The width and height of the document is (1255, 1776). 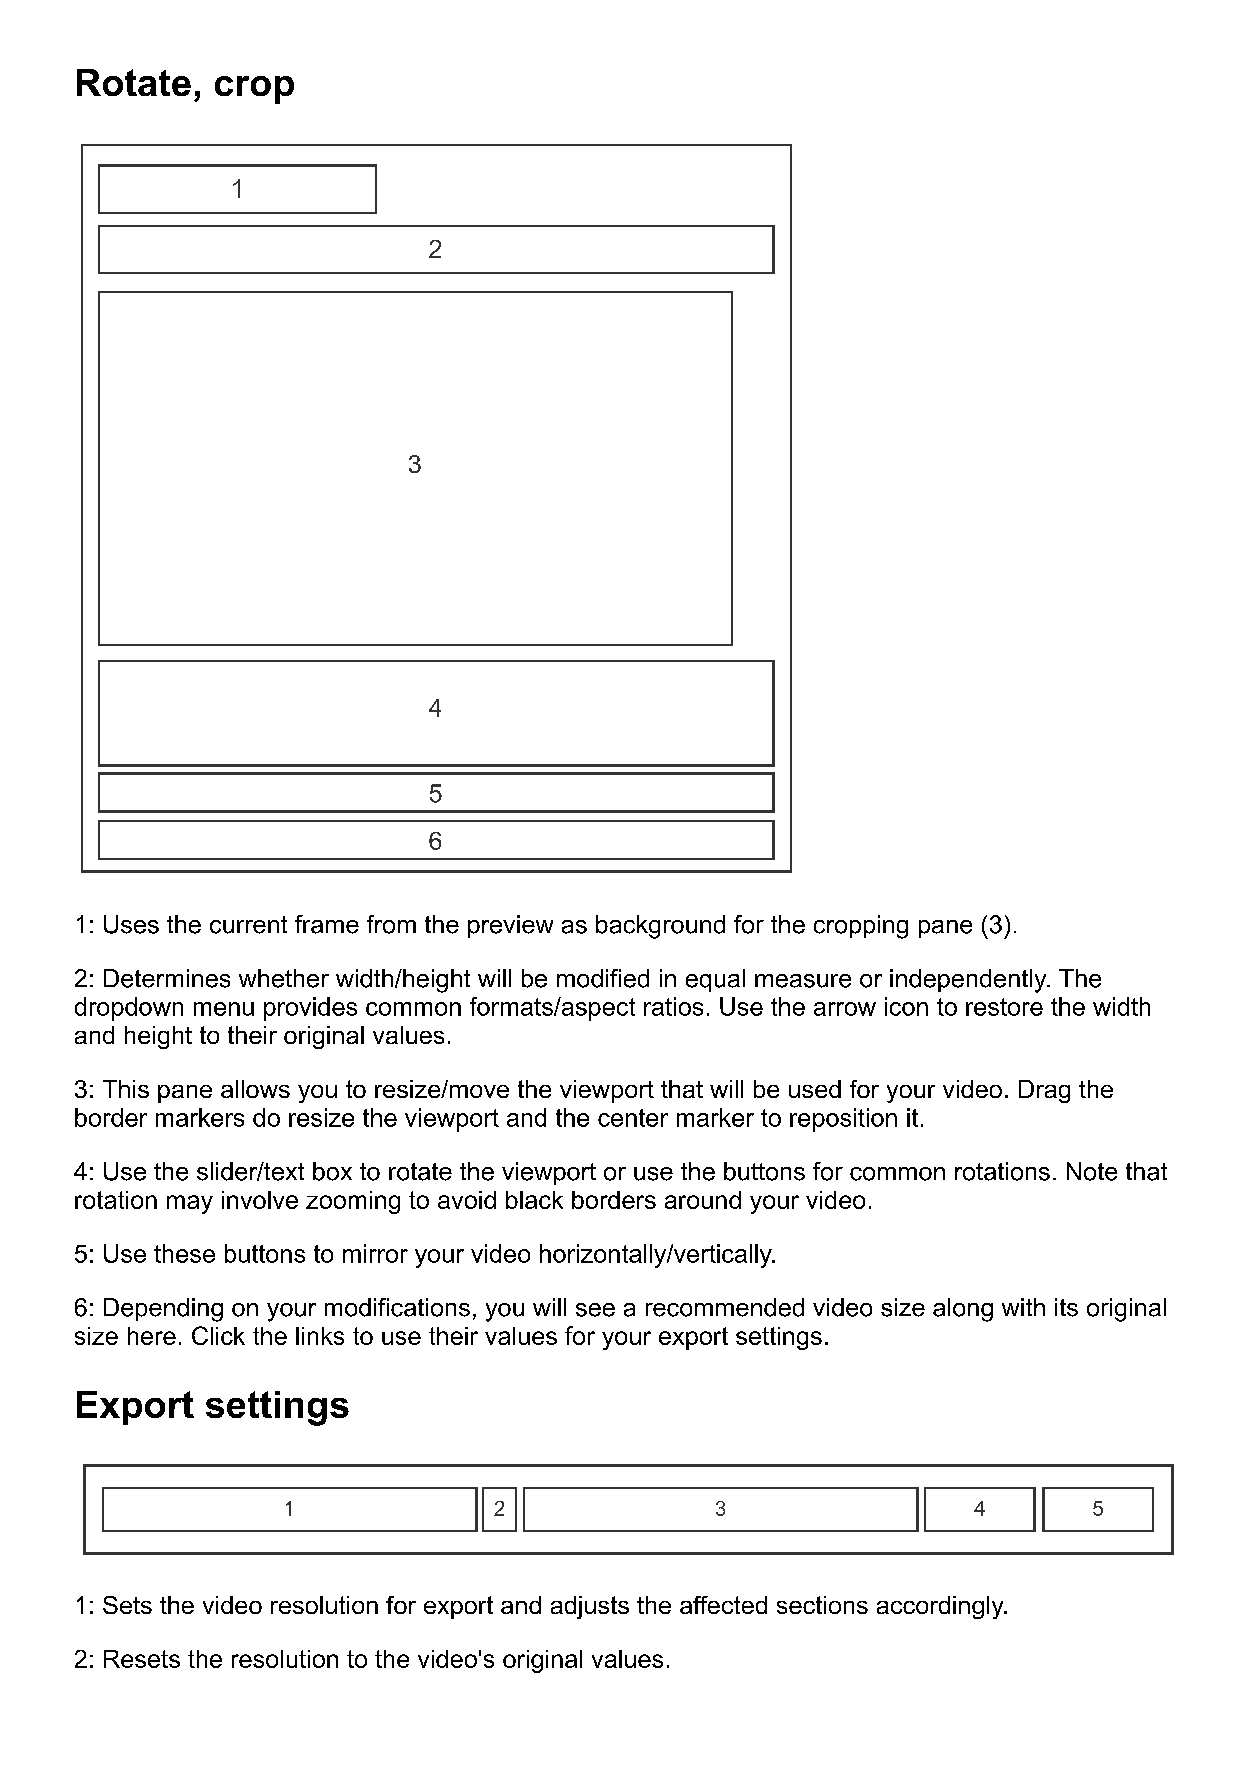 I want to click on Note, so click(x=1092, y=1171).
